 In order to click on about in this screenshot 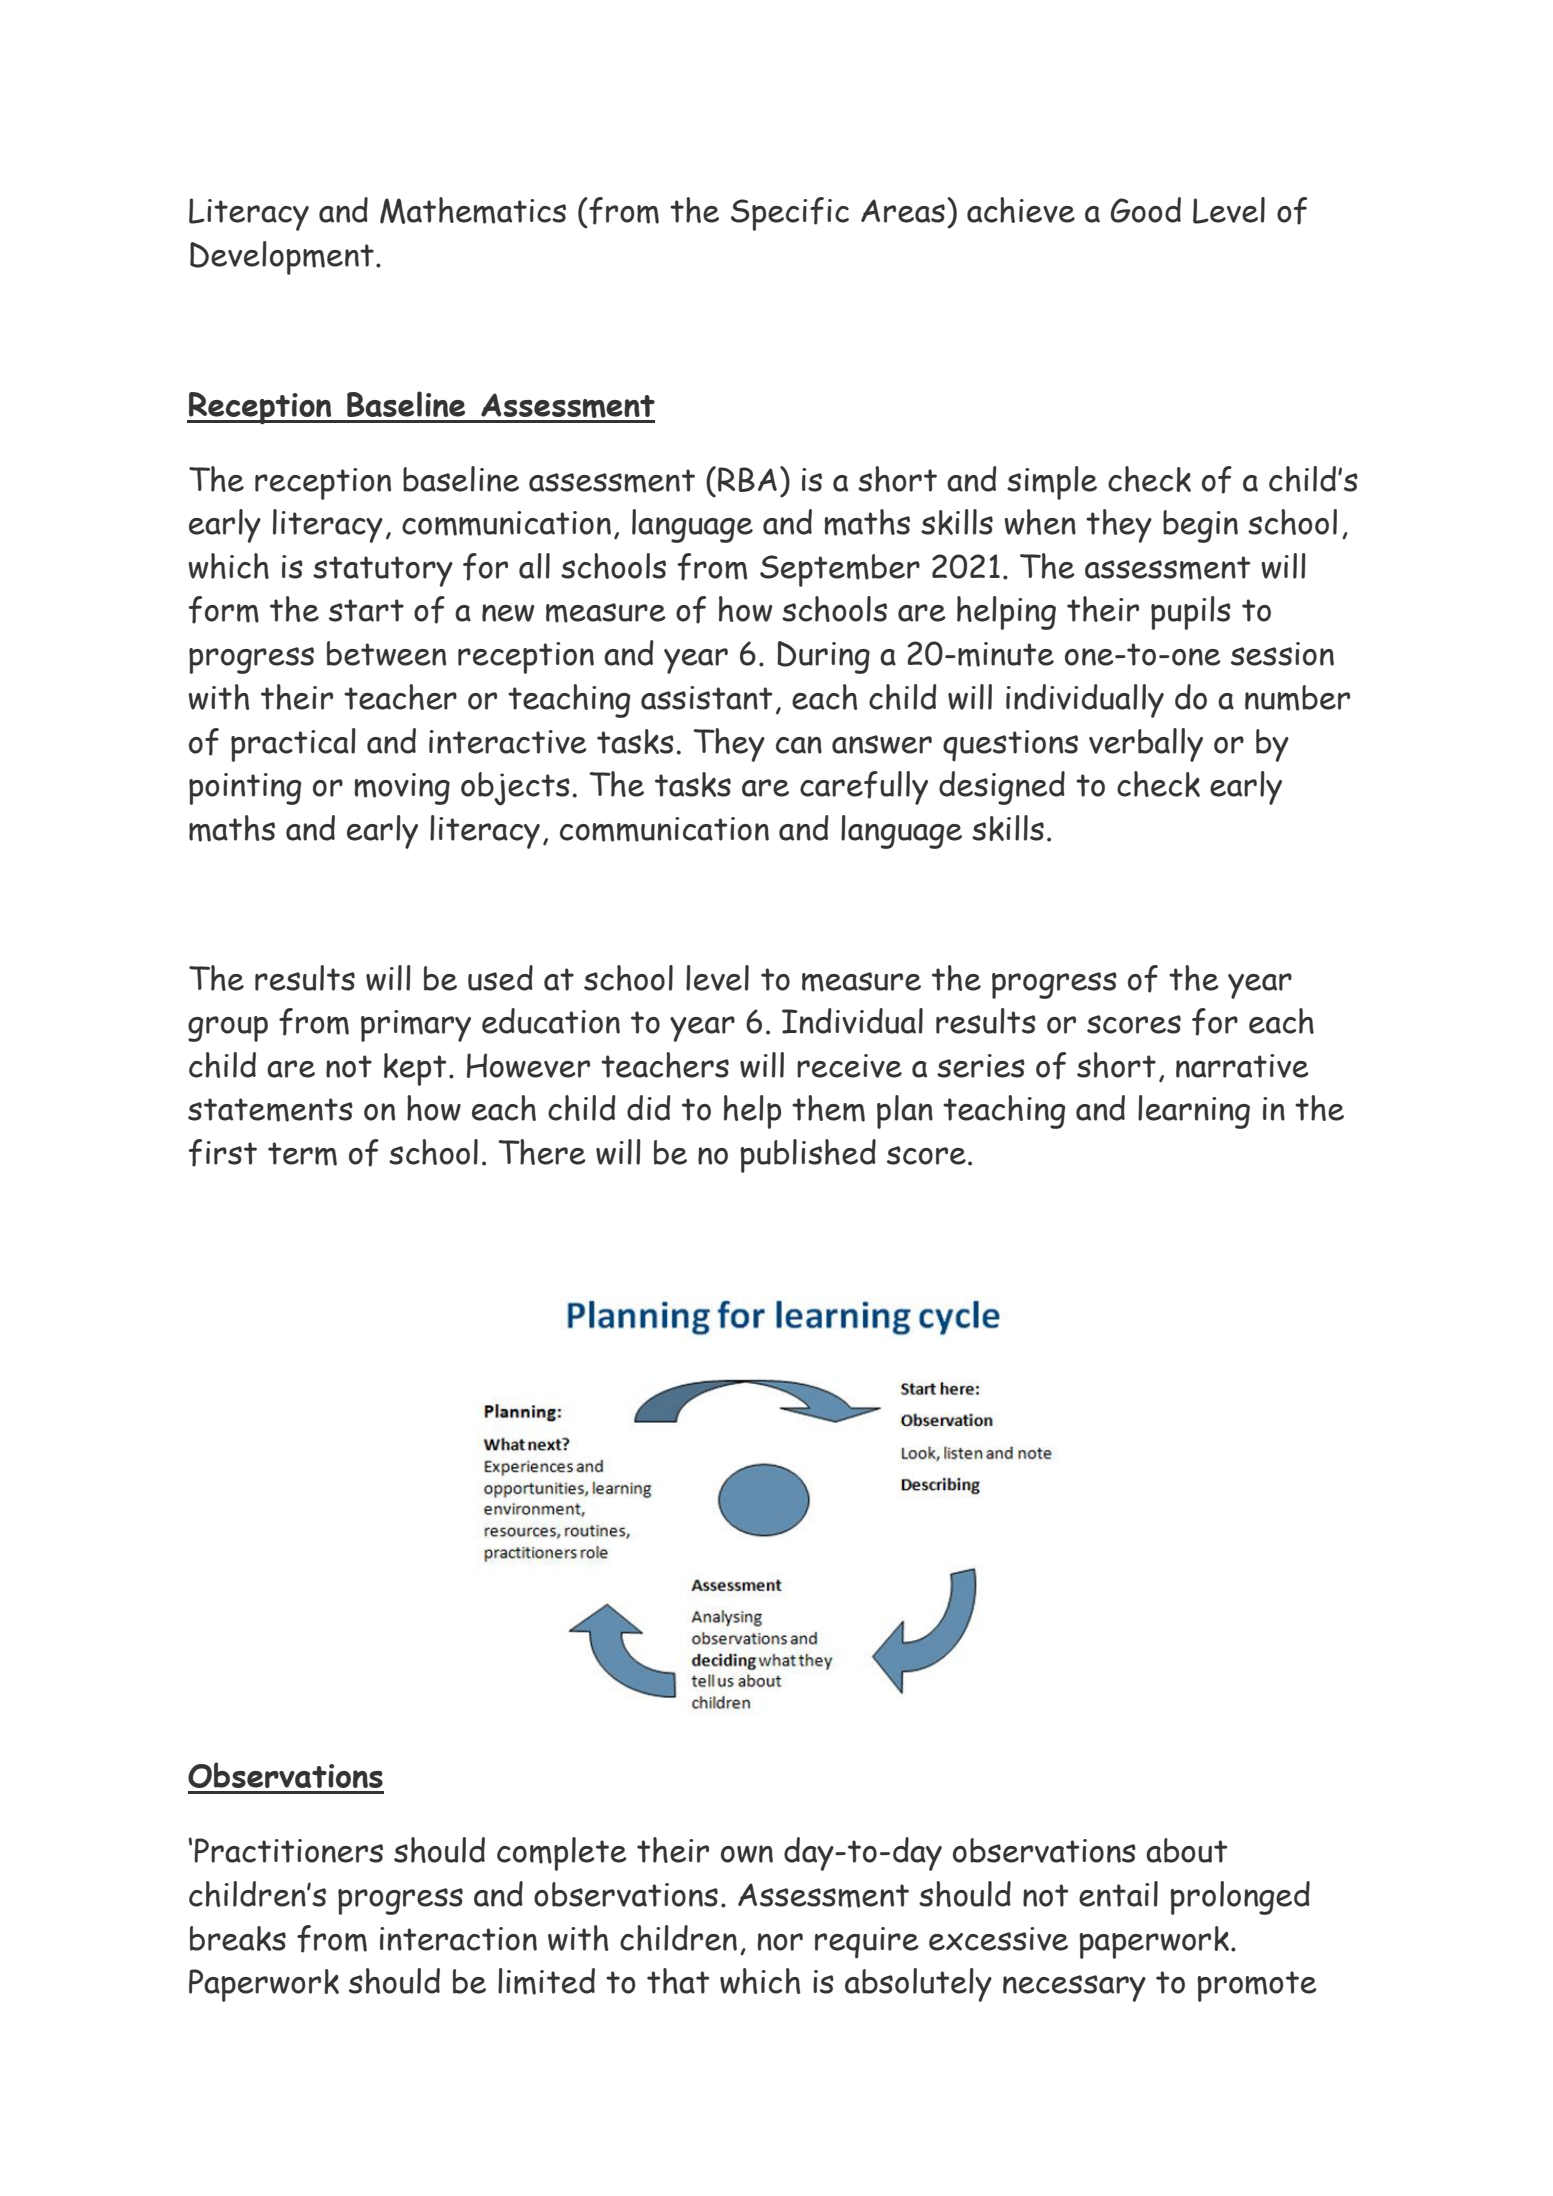, I will do `click(1186, 1850)`.
